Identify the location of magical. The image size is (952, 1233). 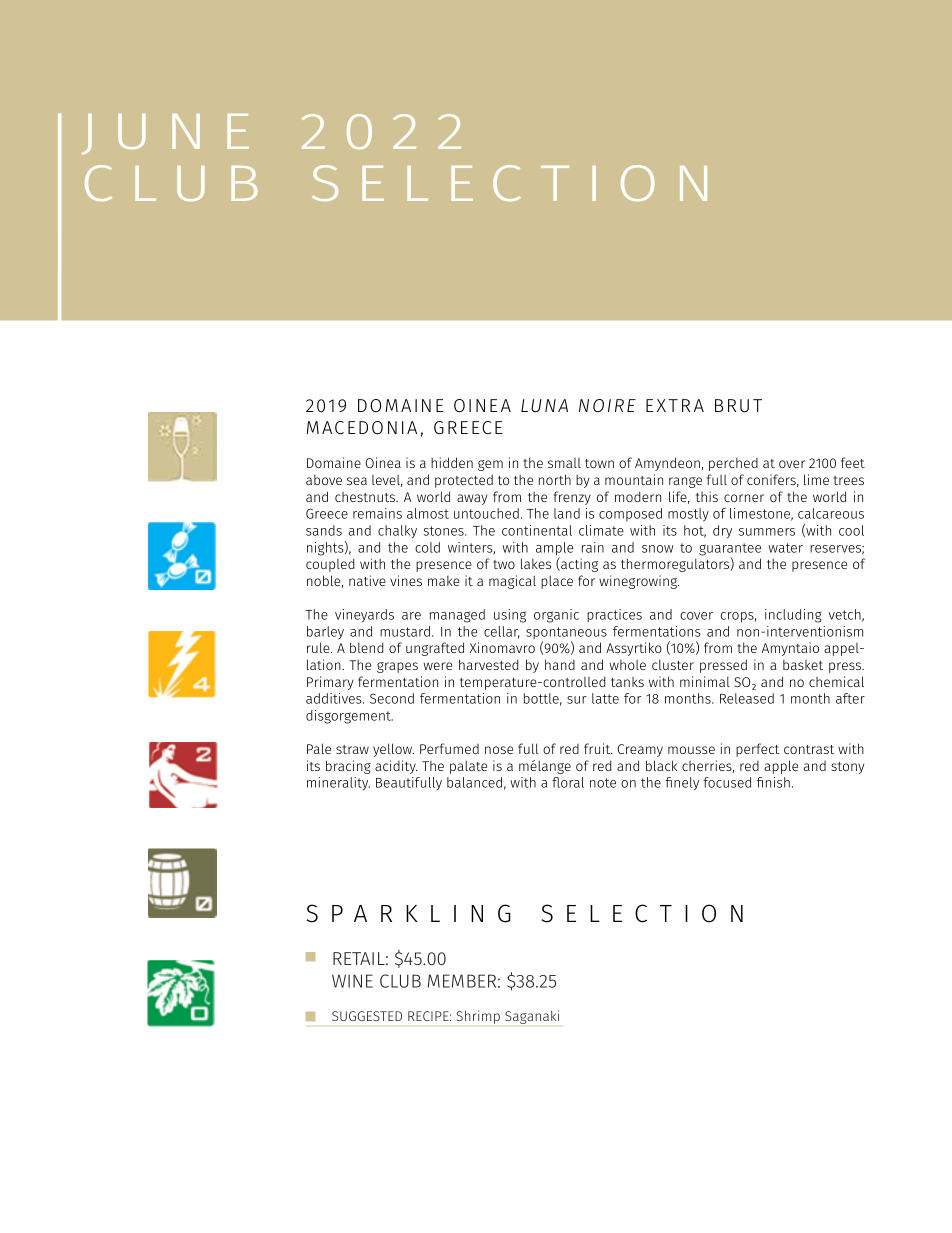
(512, 582).
